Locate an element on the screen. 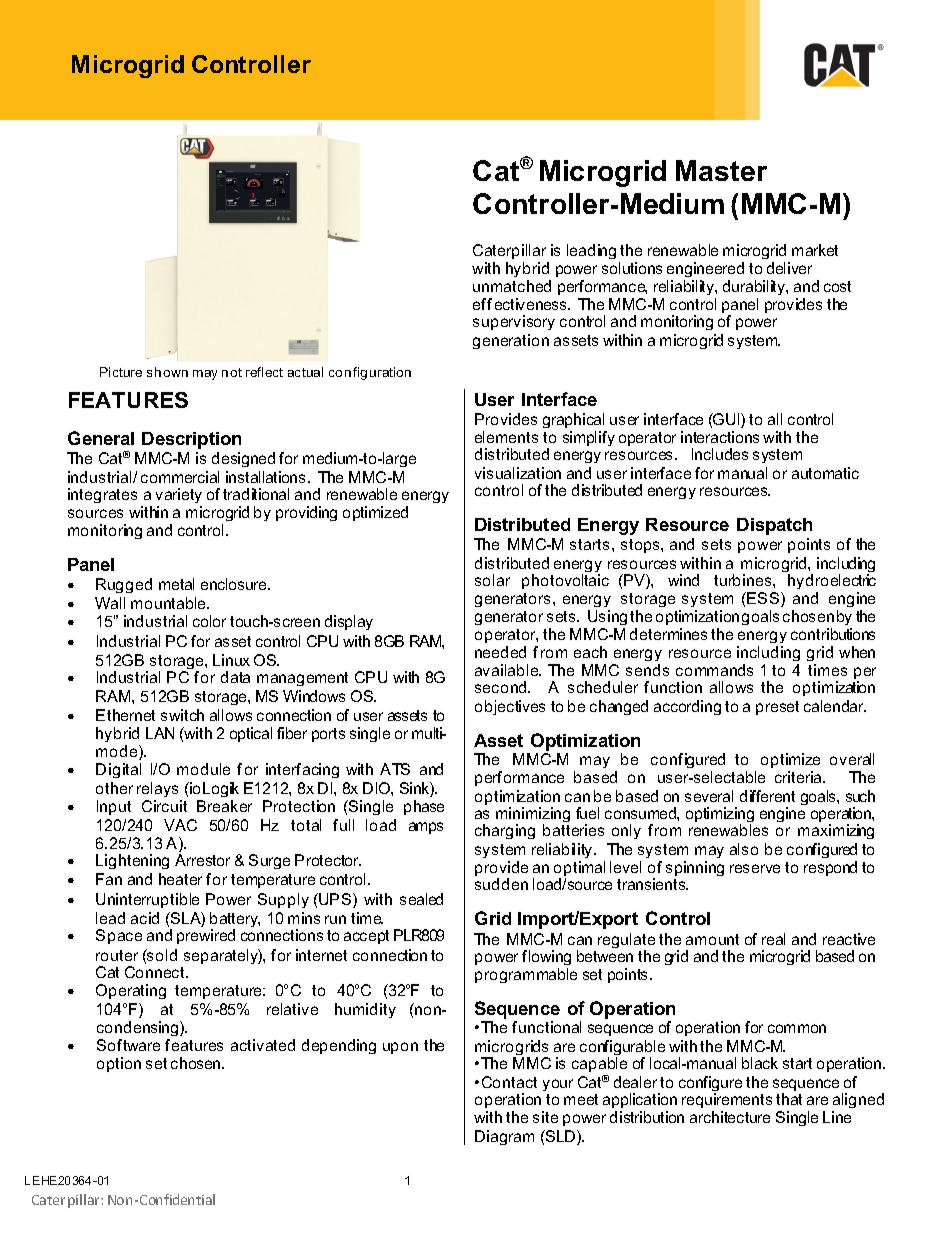 This screenshot has width=952, height=1233. generation is located at coordinates (511, 341).
